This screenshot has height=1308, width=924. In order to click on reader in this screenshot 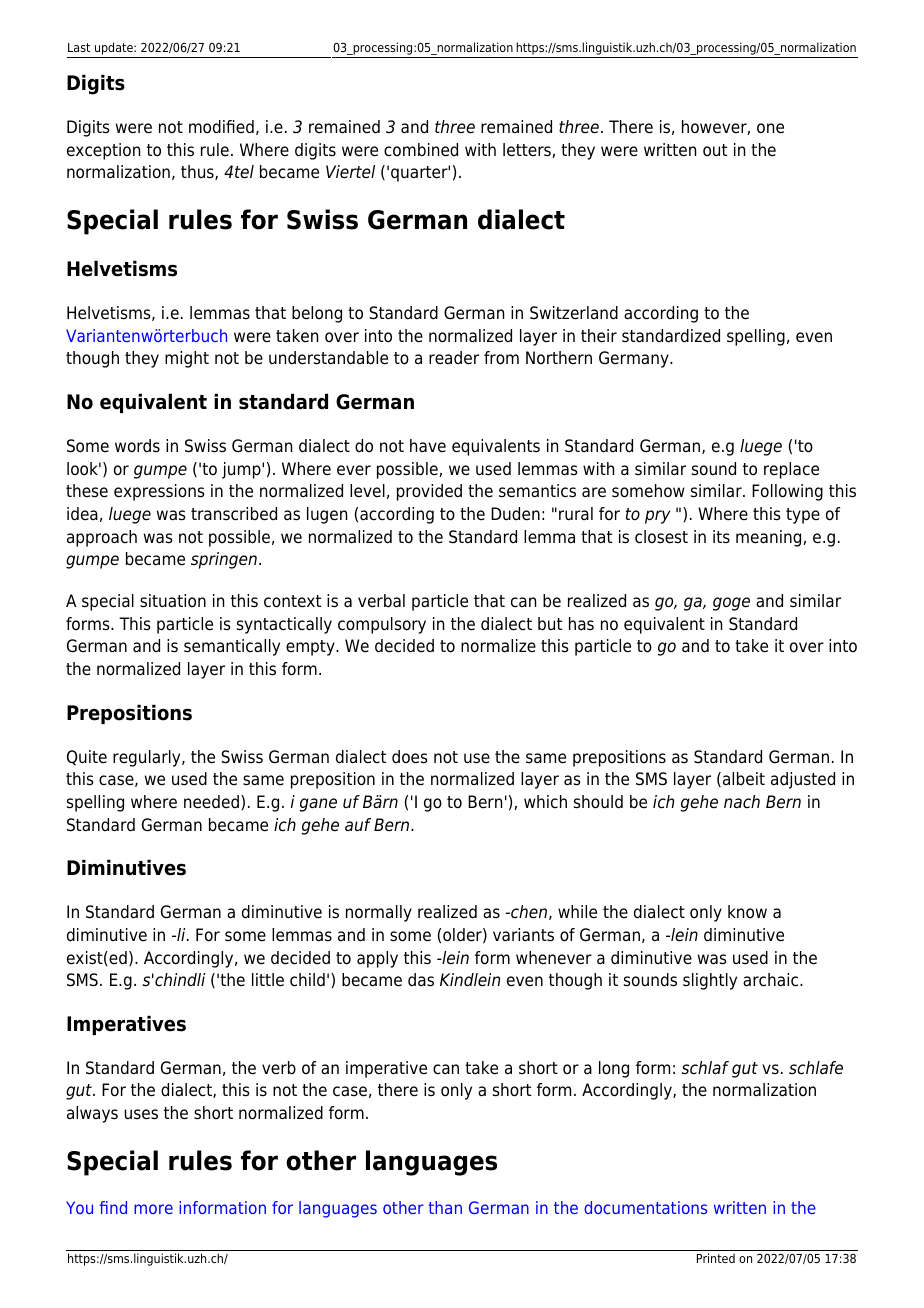, I will do `click(454, 358)`.
